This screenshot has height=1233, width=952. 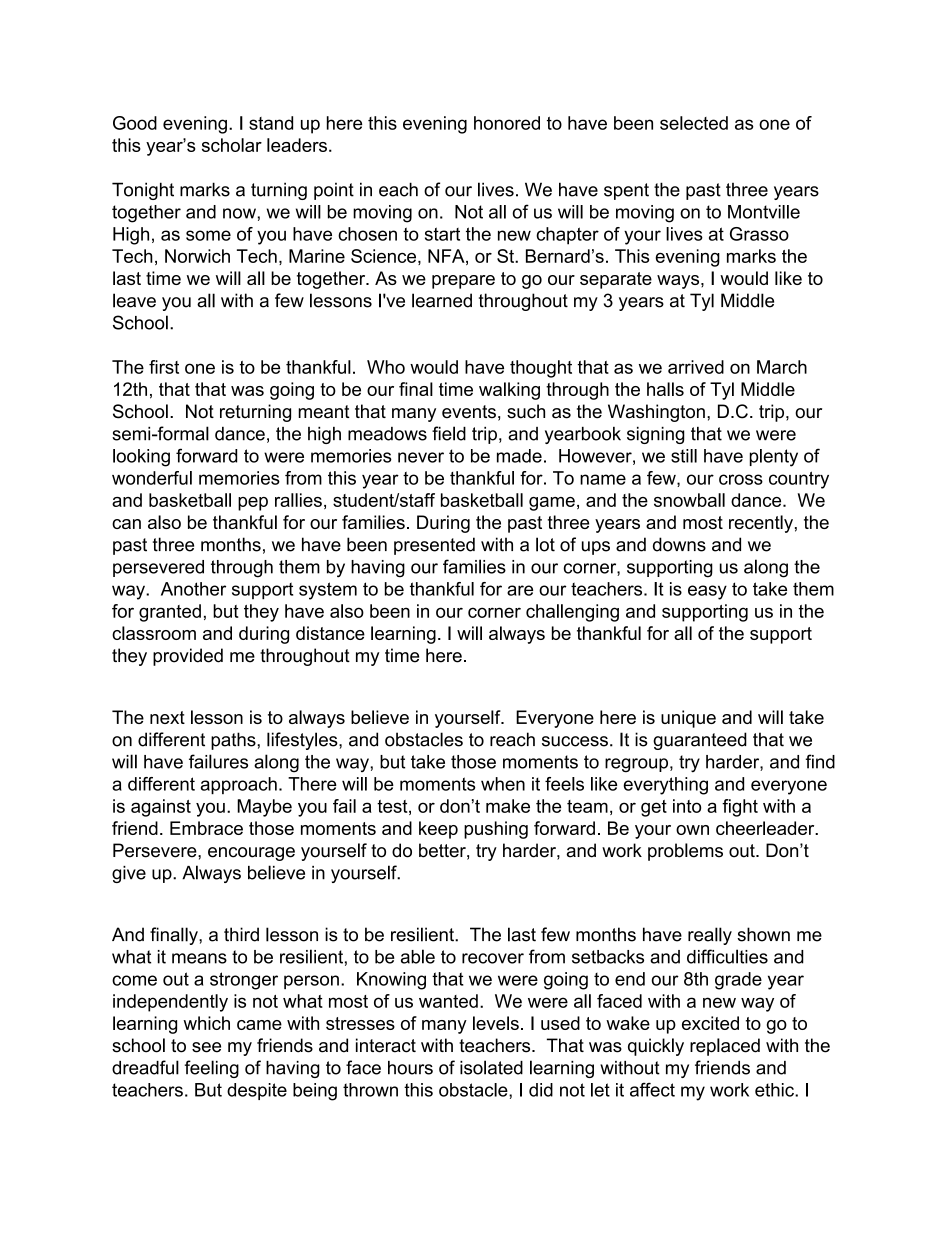 What do you see at coordinates (212, 1069) in the screenshot?
I see `feeling` at bounding box center [212, 1069].
